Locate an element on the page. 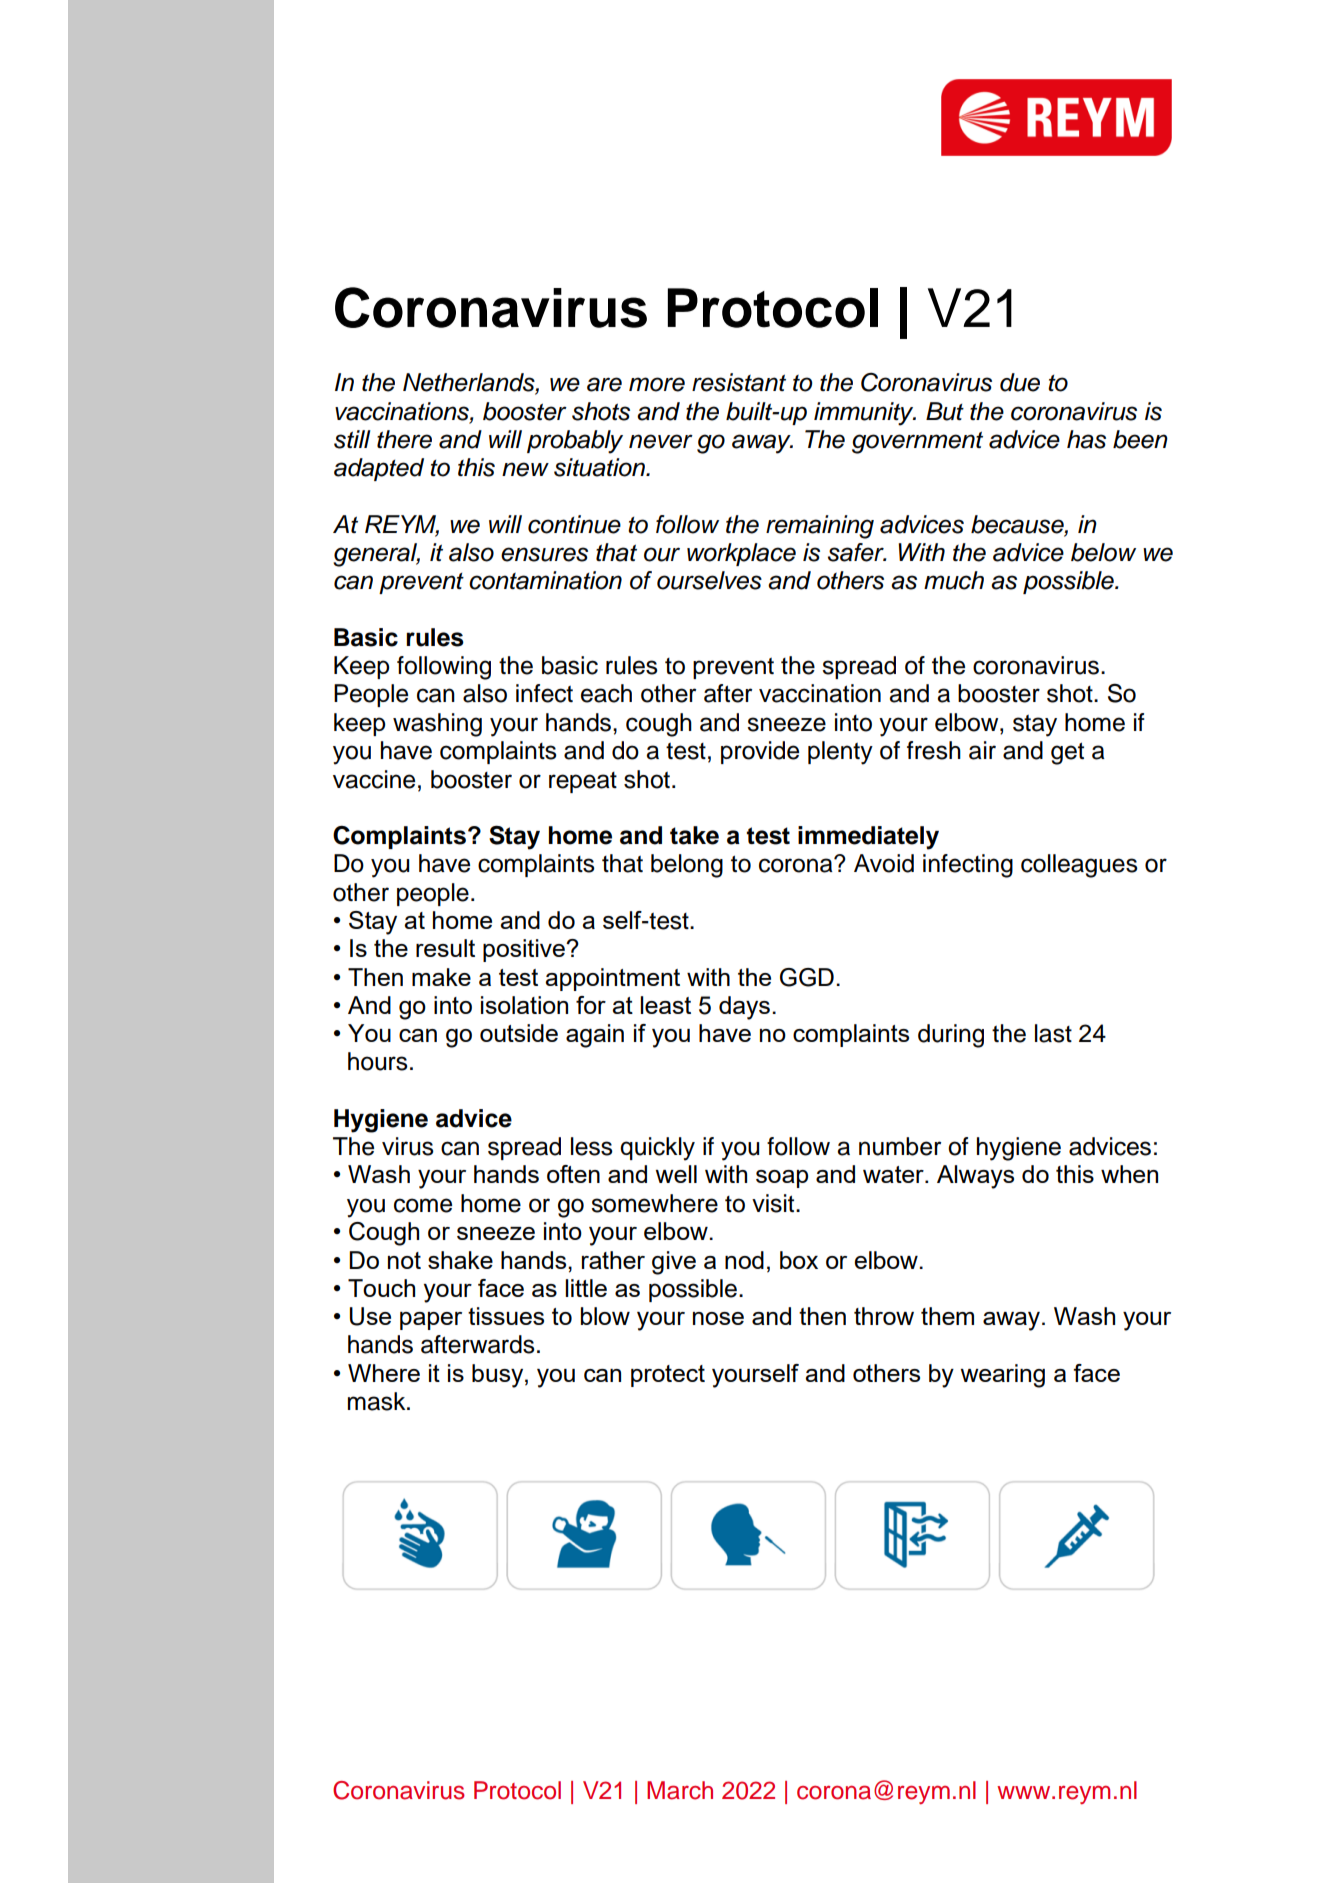 This image has width=1331, height=1883. hours is located at coordinates (378, 1061).
